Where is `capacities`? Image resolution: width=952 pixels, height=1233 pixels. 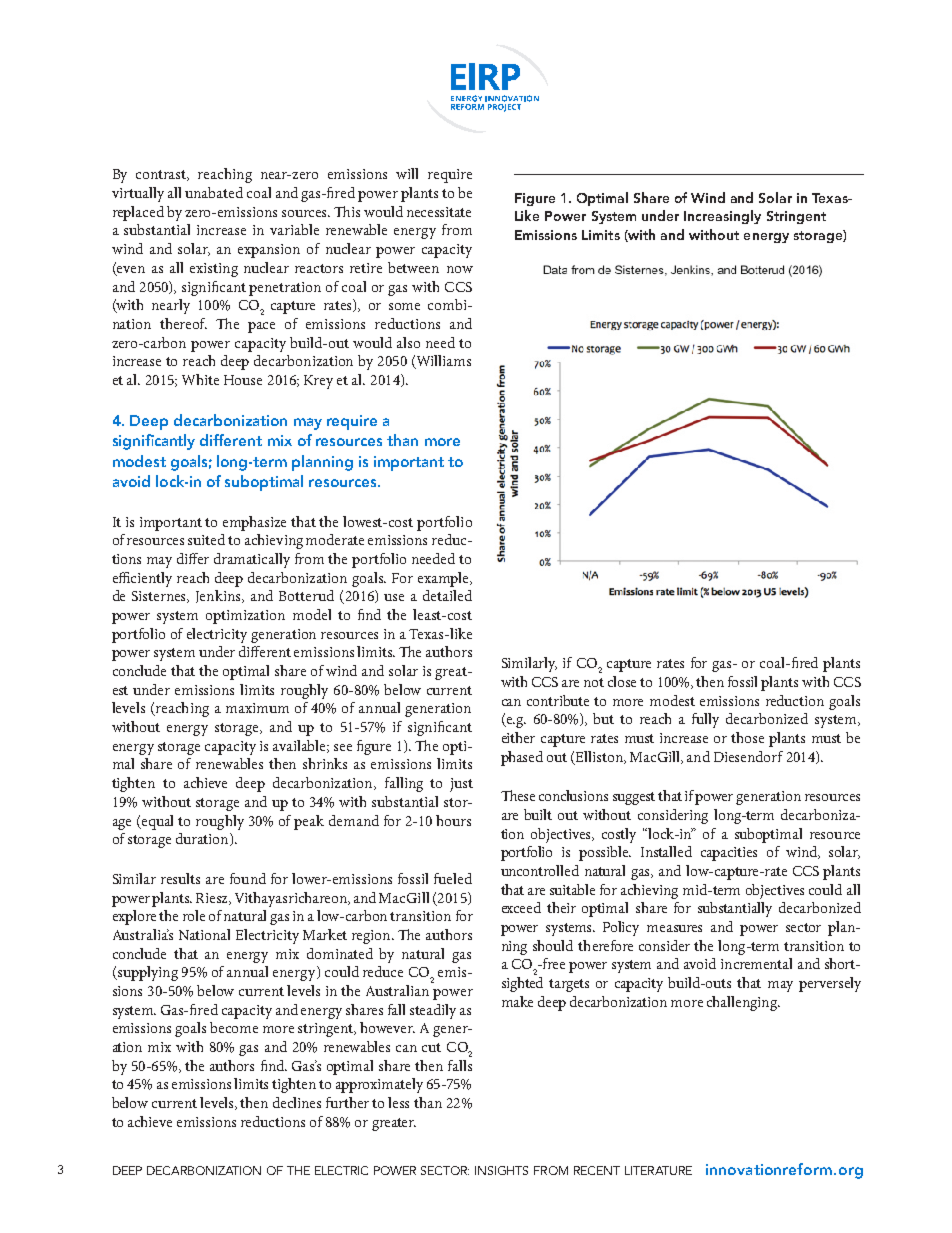 capacities is located at coordinates (729, 854).
